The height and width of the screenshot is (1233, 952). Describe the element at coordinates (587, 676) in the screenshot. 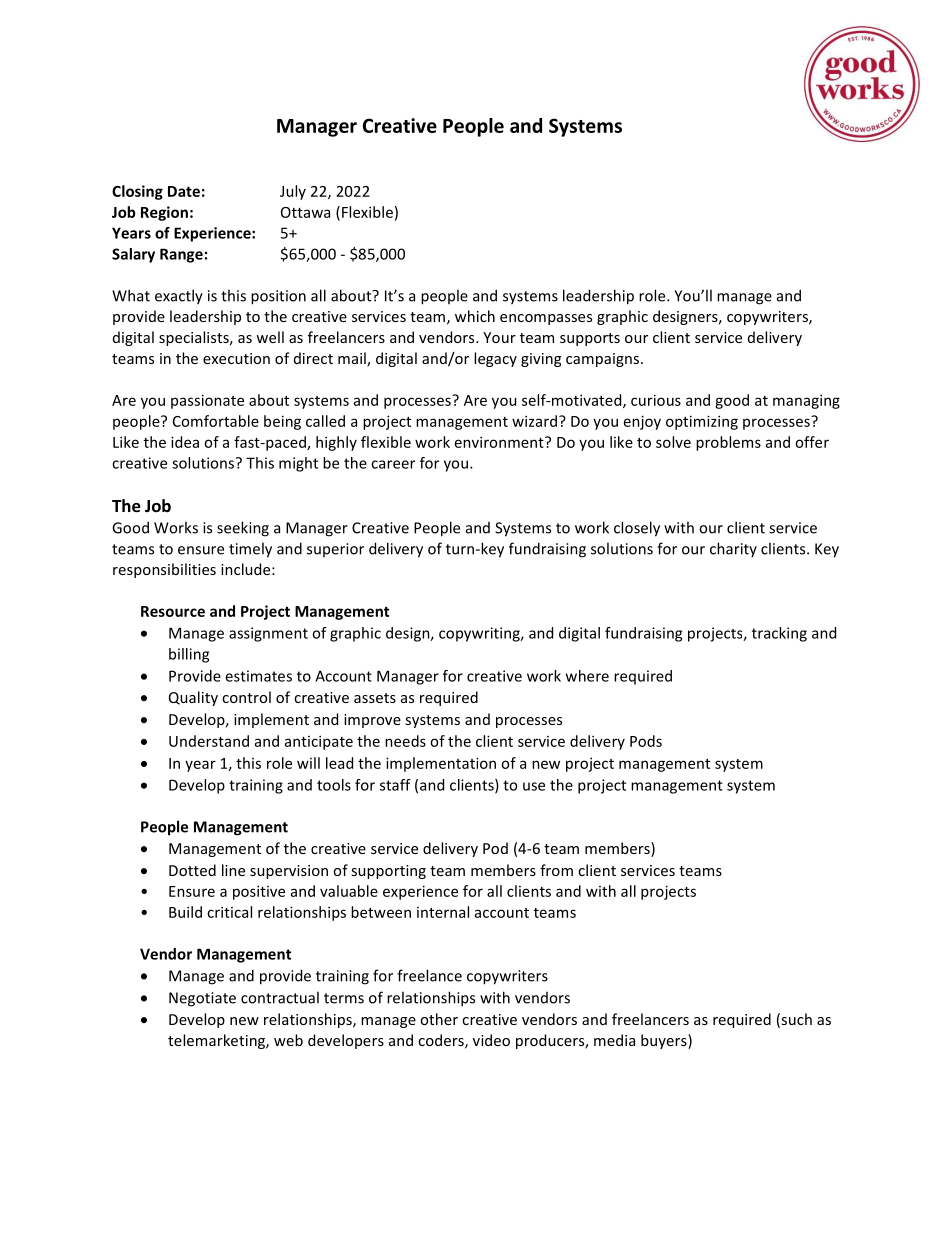

I see `where` at that location.
